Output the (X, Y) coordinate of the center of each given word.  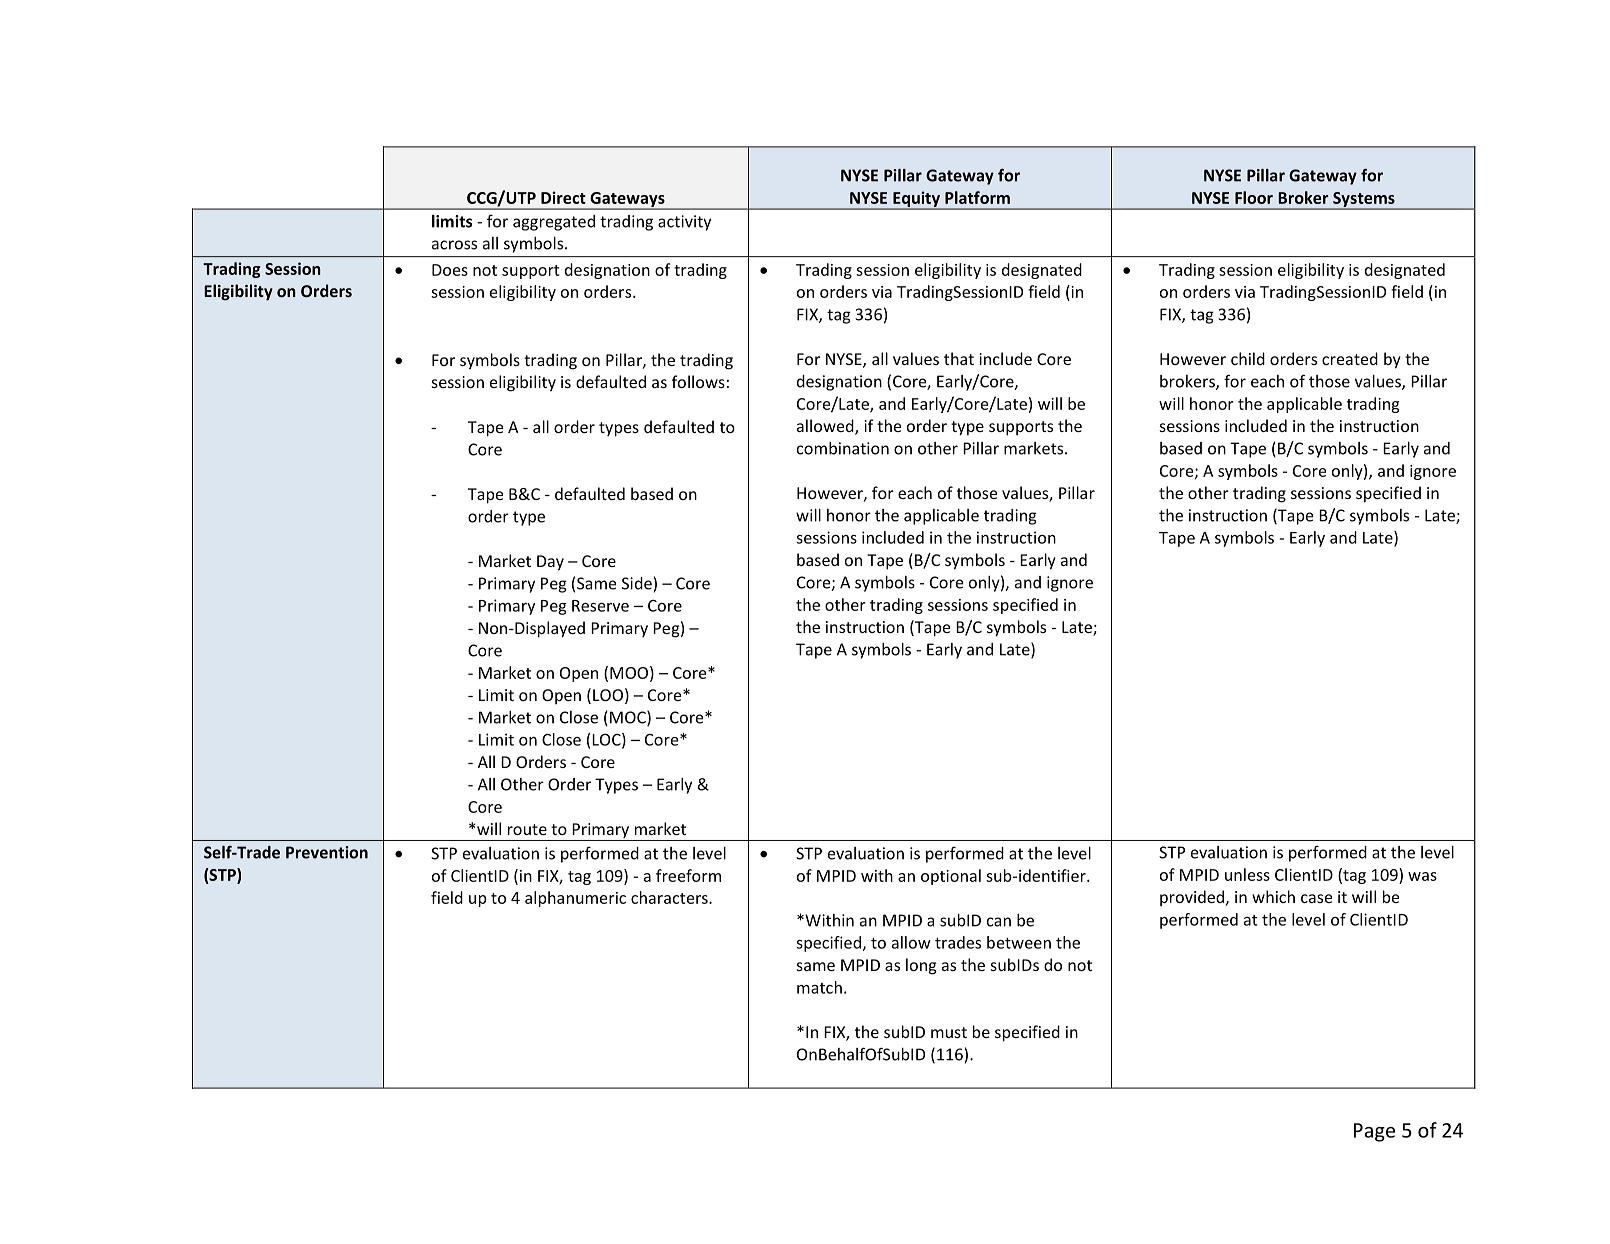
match (819, 987)
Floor (1254, 197)
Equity (916, 200)
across (454, 245)
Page (1374, 1132)
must (949, 1032)
